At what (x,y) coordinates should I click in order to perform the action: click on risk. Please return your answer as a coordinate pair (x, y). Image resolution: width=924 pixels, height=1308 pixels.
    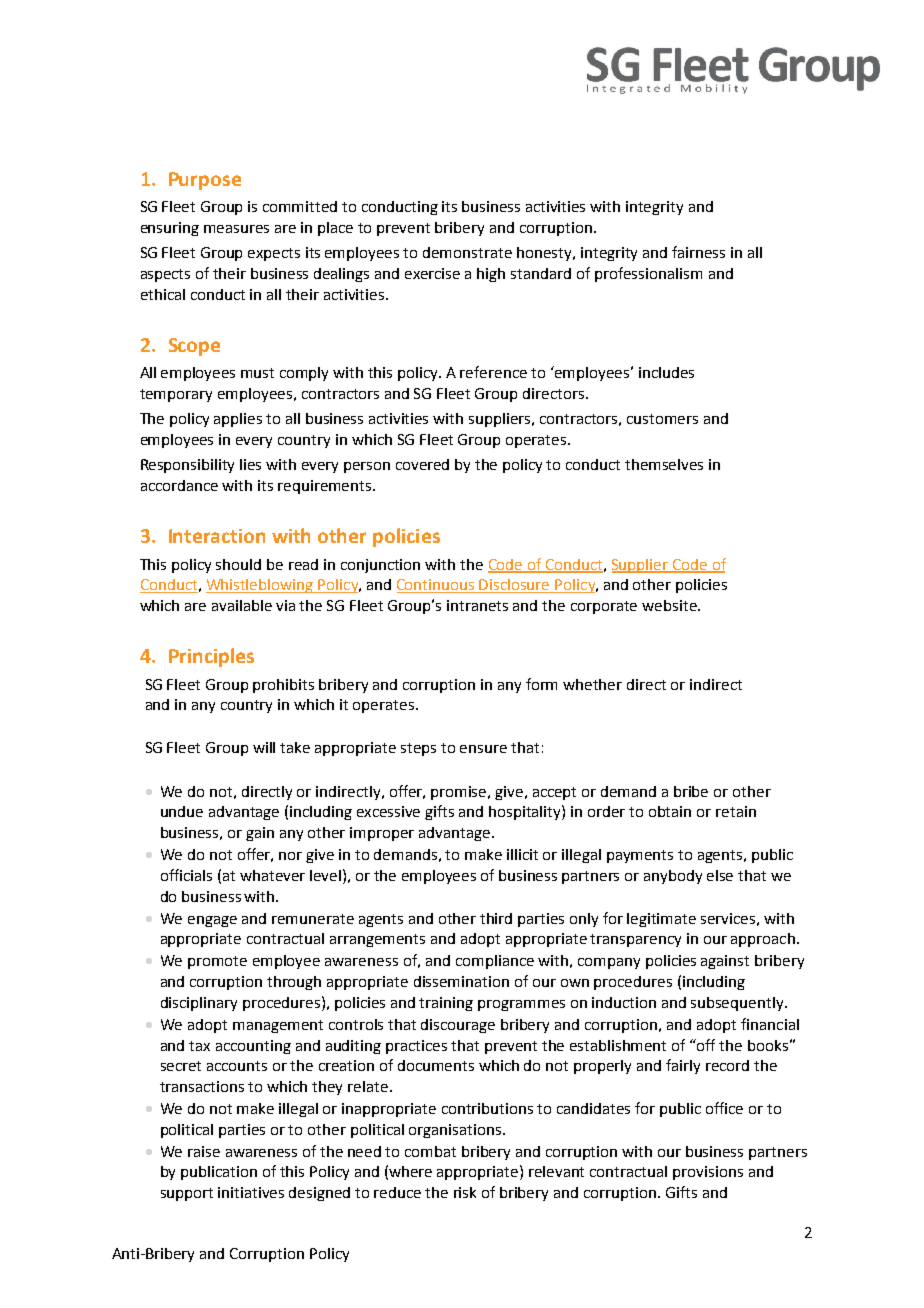
    Looking at the image, I should click on (465, 1192).
